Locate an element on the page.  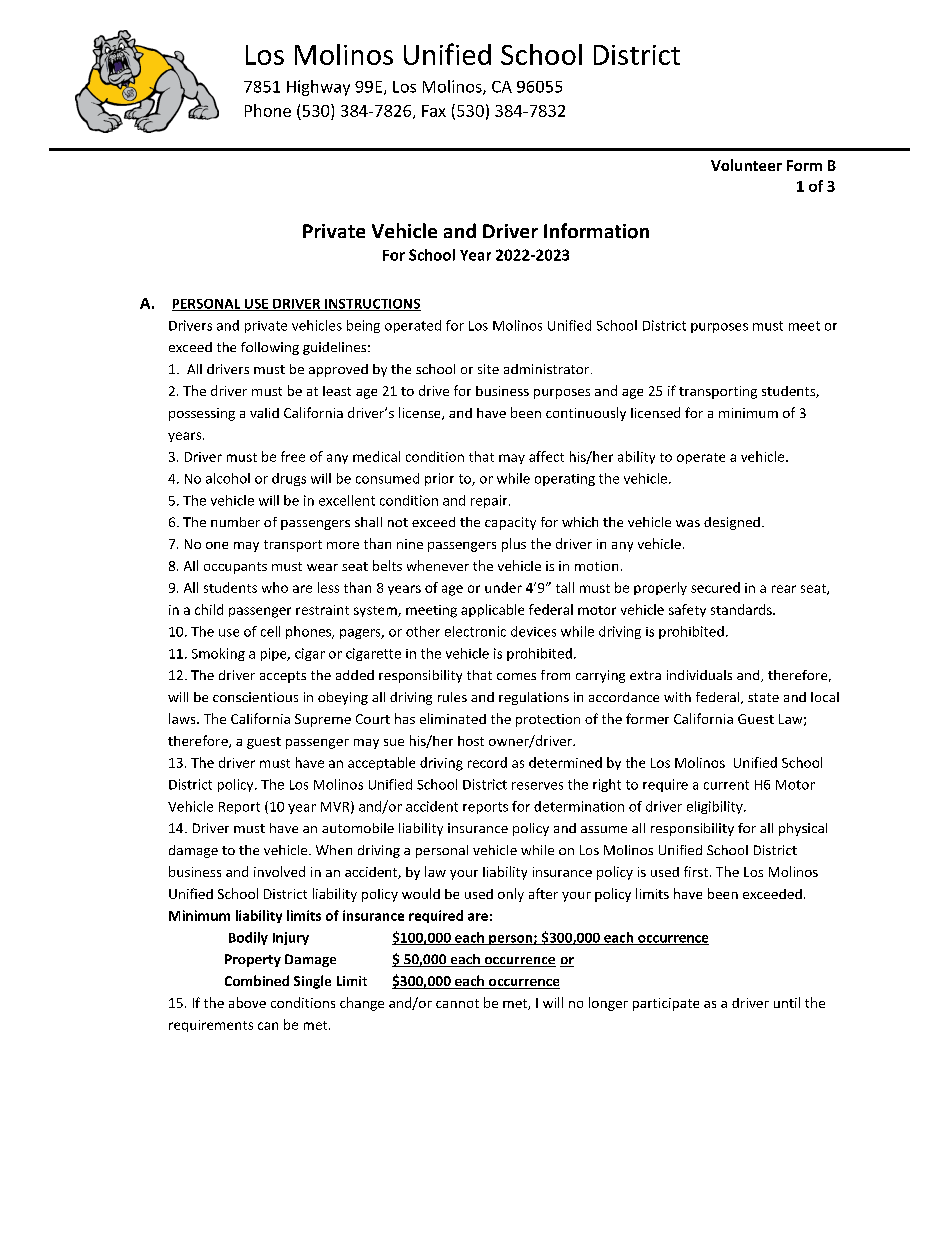
cannot is located at coordinates (457, 1003).
